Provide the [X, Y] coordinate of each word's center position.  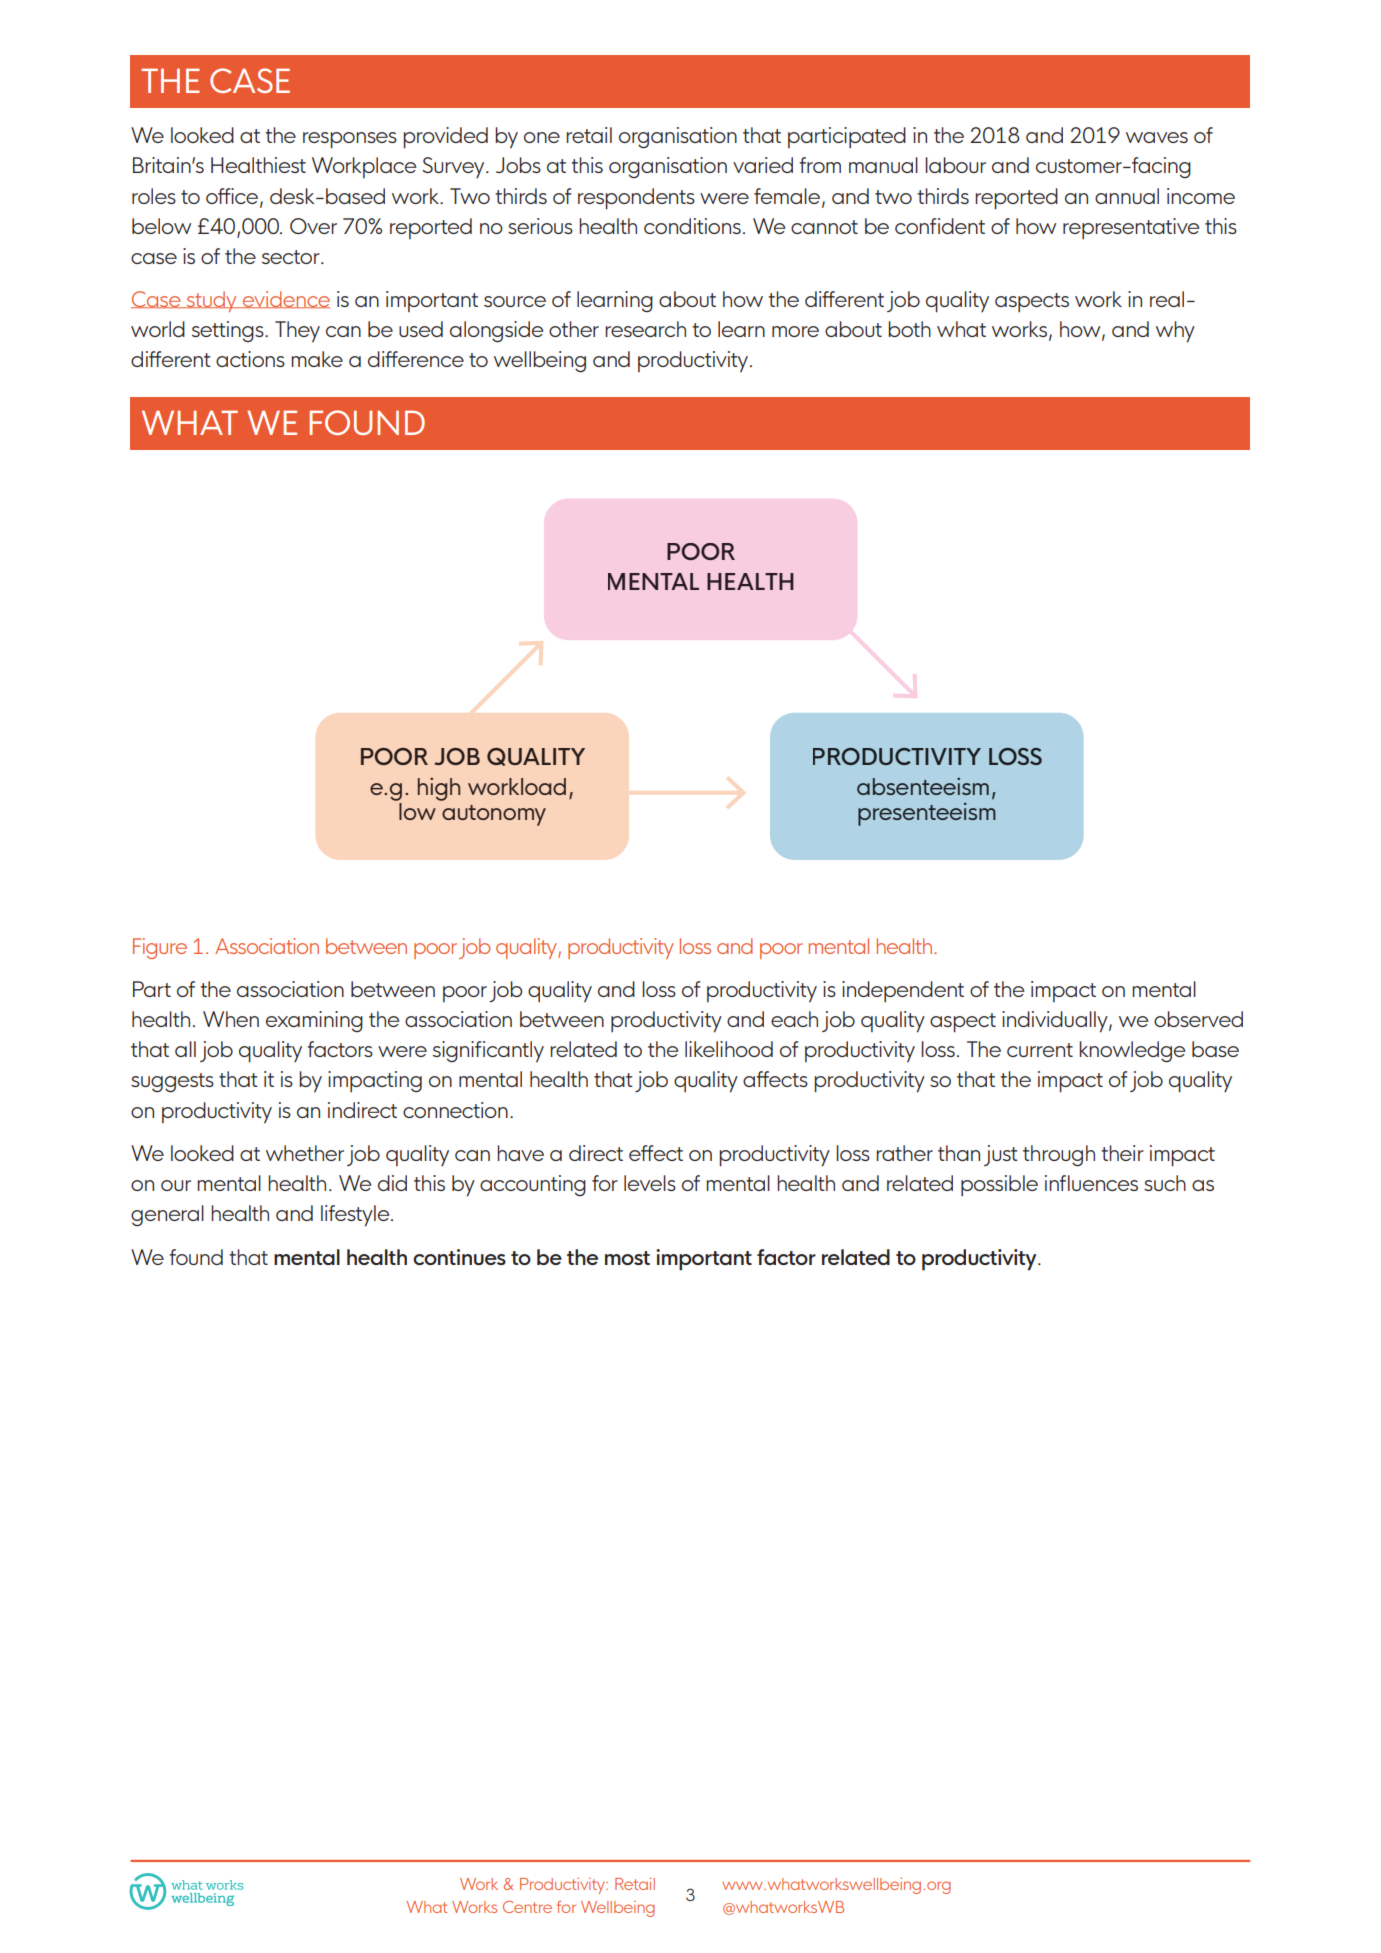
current [1040, 1050]
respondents [636, 199]
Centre [527, 1907]
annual [1127, 196]
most [627, 1258]
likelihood [729, 1049]
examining [314, 1021]
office [232, 196]
